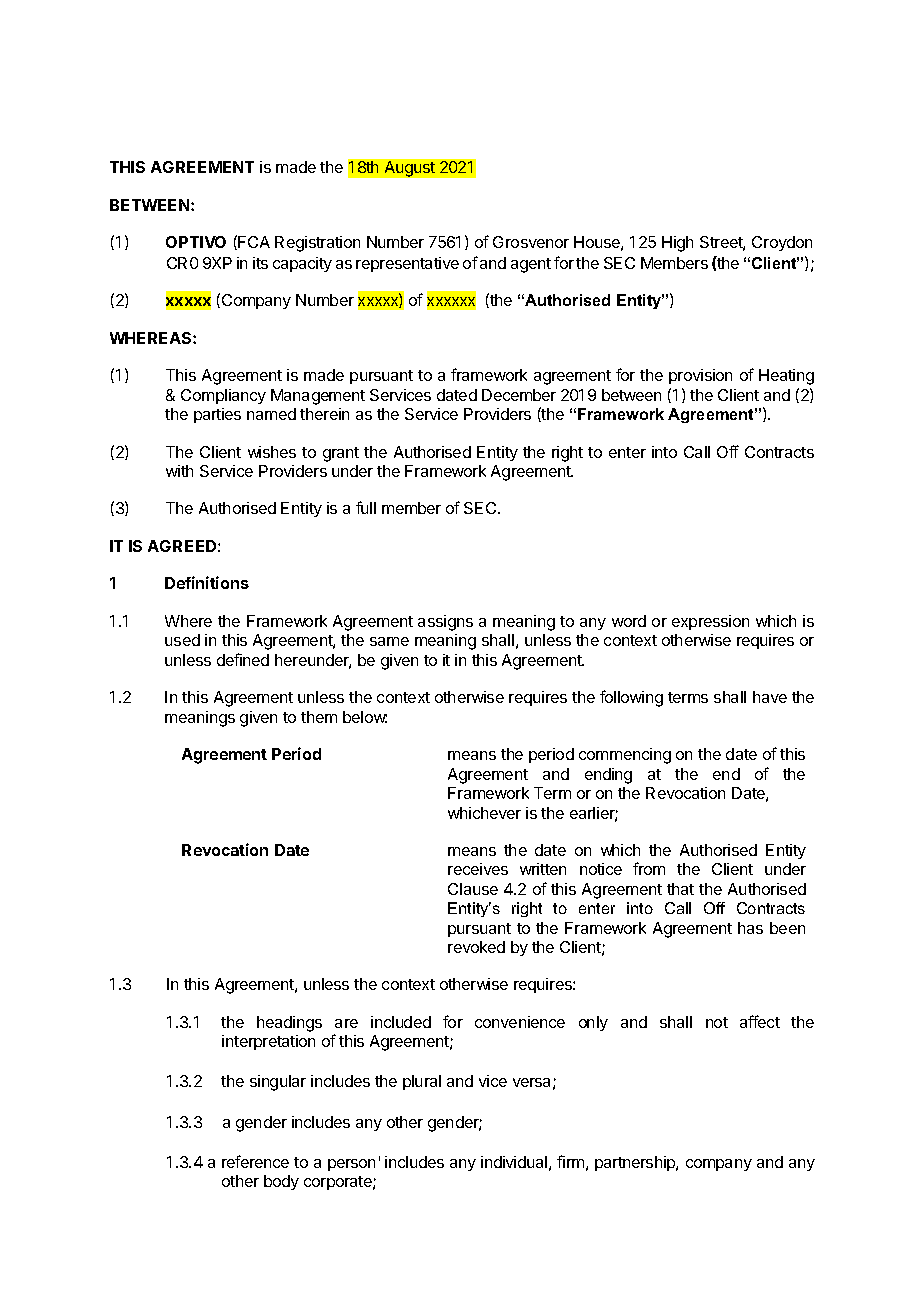  What do you see at coordinates (255, 1161) in the document?
I see `reference` at bounding box center [255, 1161].
